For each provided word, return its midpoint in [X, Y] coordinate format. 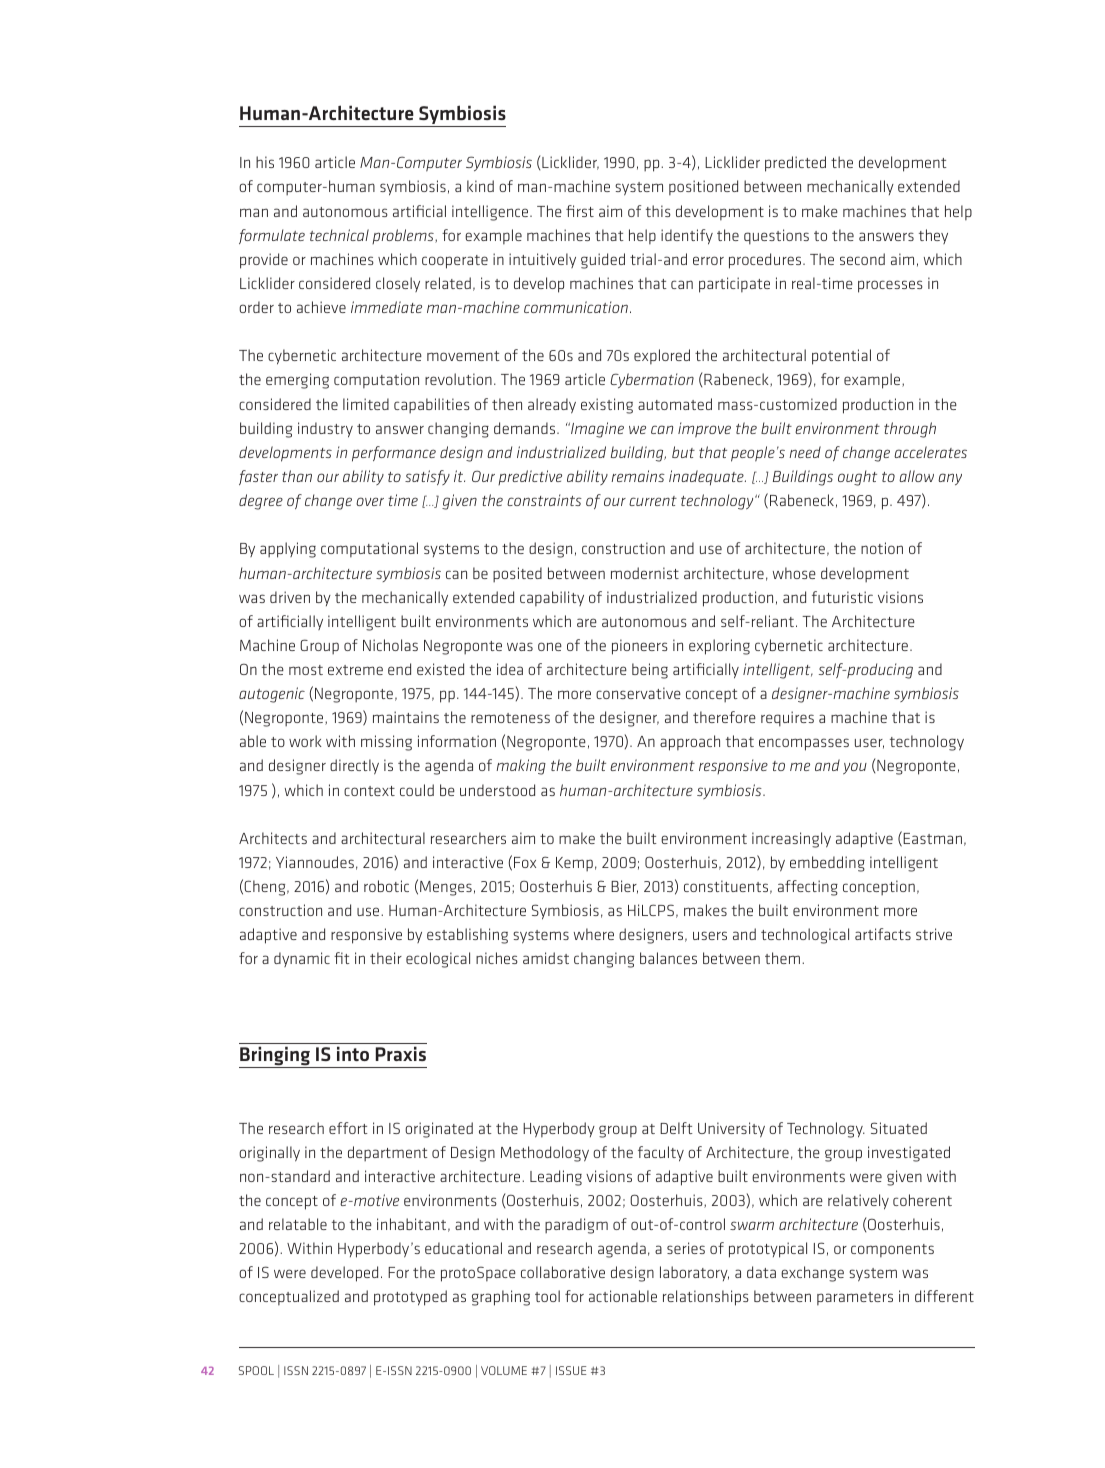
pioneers [640, 647]
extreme [355, 670]
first [580, 211]
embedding [827, 864]
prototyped [410, 1298]
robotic [386, 886]
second [862, 259]
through [910, 430]
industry [325, 430]
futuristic [842, 597]
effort [348, 1128]
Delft [676, 1128]
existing [607, 406]
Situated [899, 1128]
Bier [624, 887]
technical [339, 235]
